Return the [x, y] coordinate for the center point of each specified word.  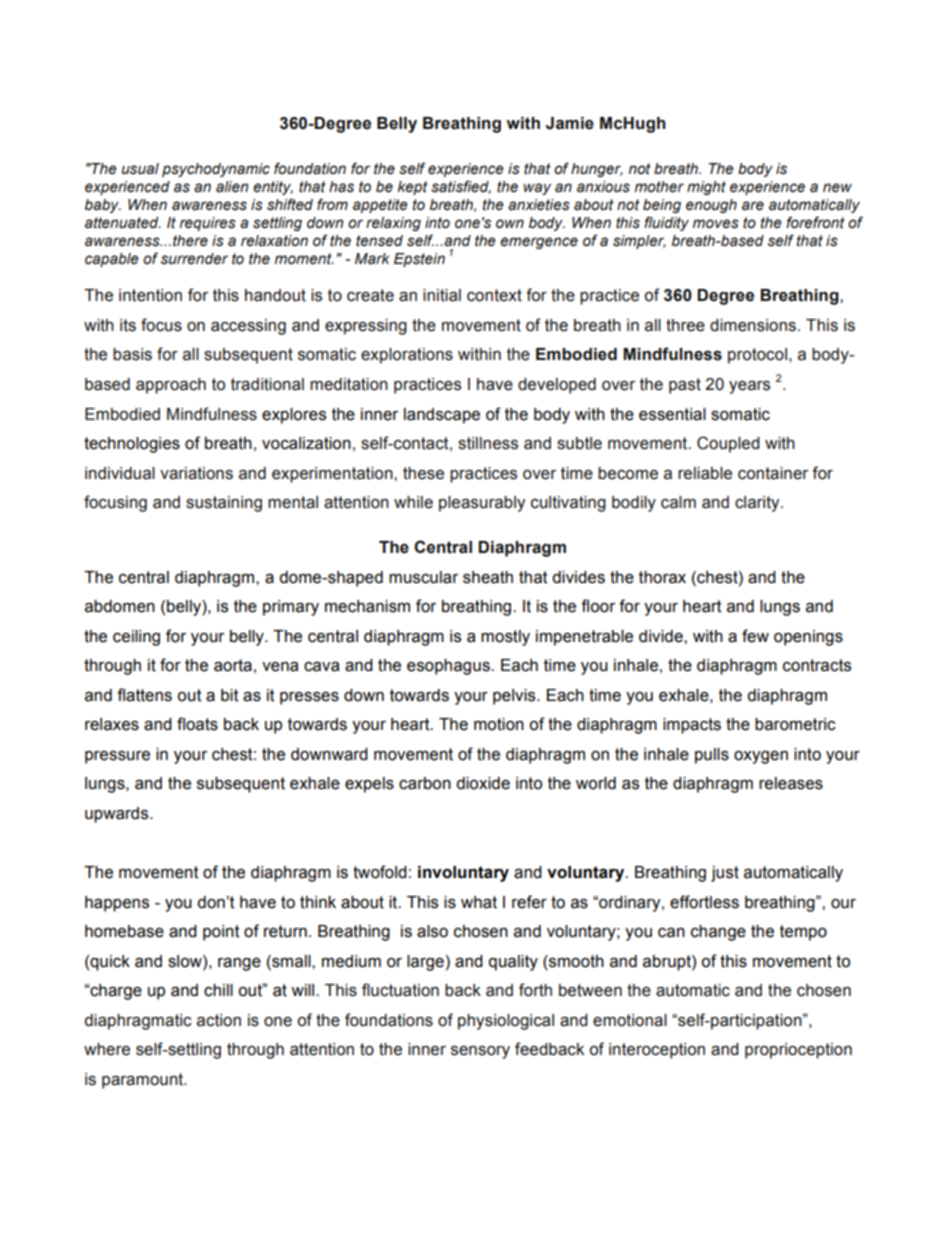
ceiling [136, 638]
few [755, 636]
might [706, 188]
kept [413, 188]
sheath [488, 577]
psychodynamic [216, 170]
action [219, 1020]
